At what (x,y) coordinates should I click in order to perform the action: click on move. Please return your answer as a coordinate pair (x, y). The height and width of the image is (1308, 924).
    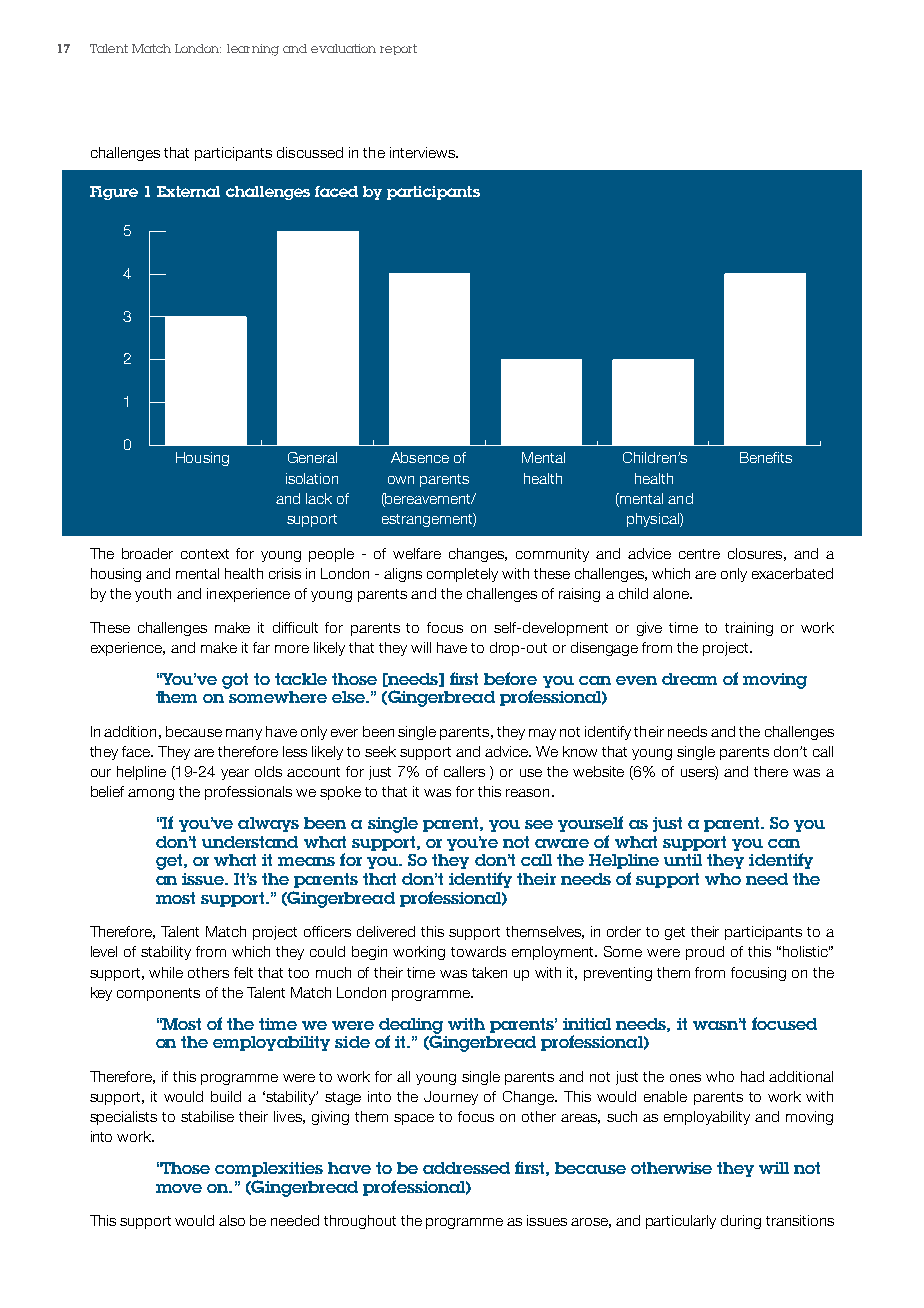
    Looking at the image, I should click on (179, 1188).
